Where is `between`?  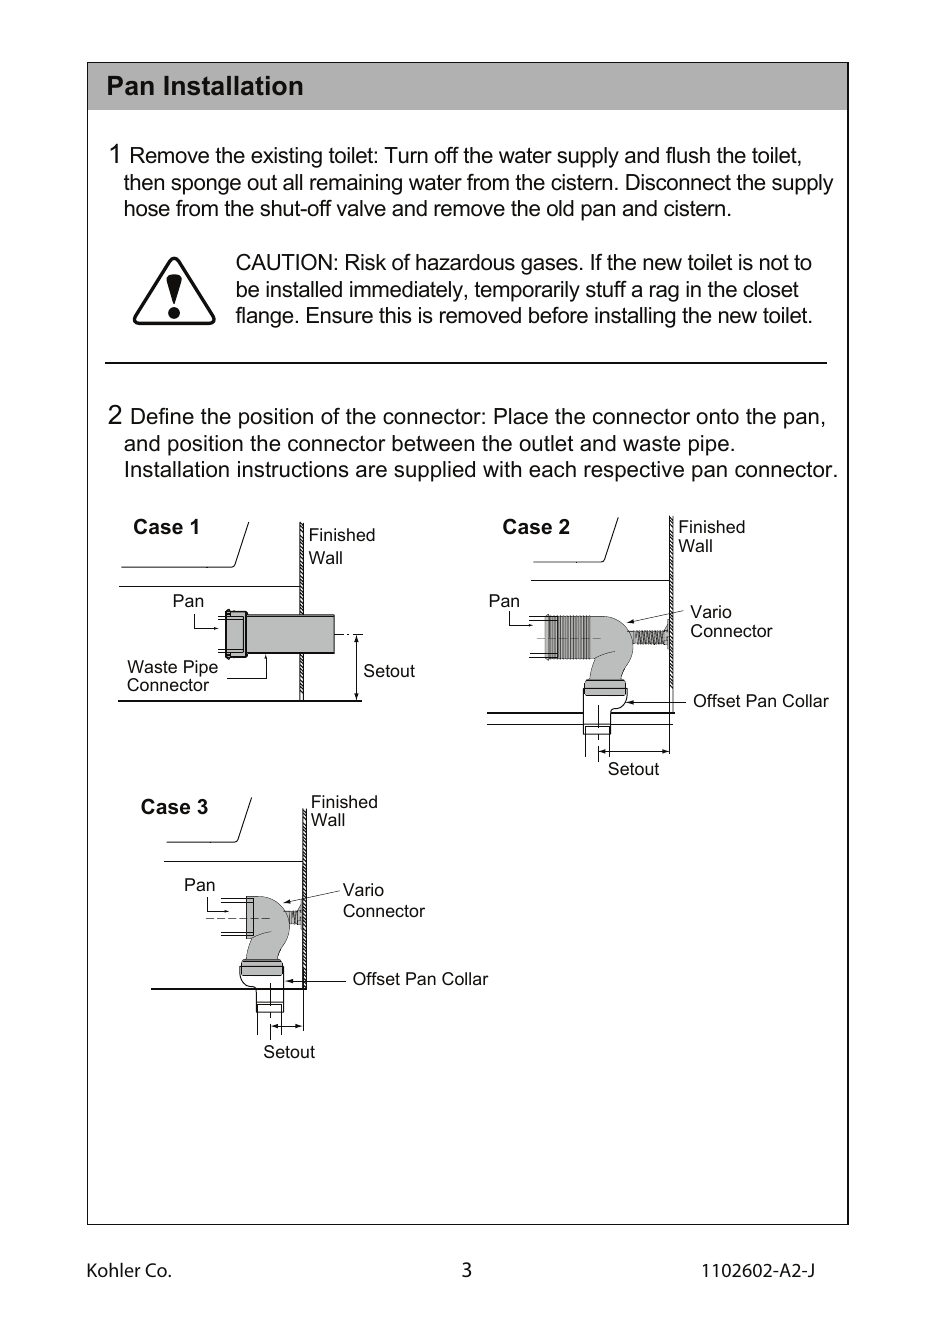 between is located at coordinates (433, 443).
